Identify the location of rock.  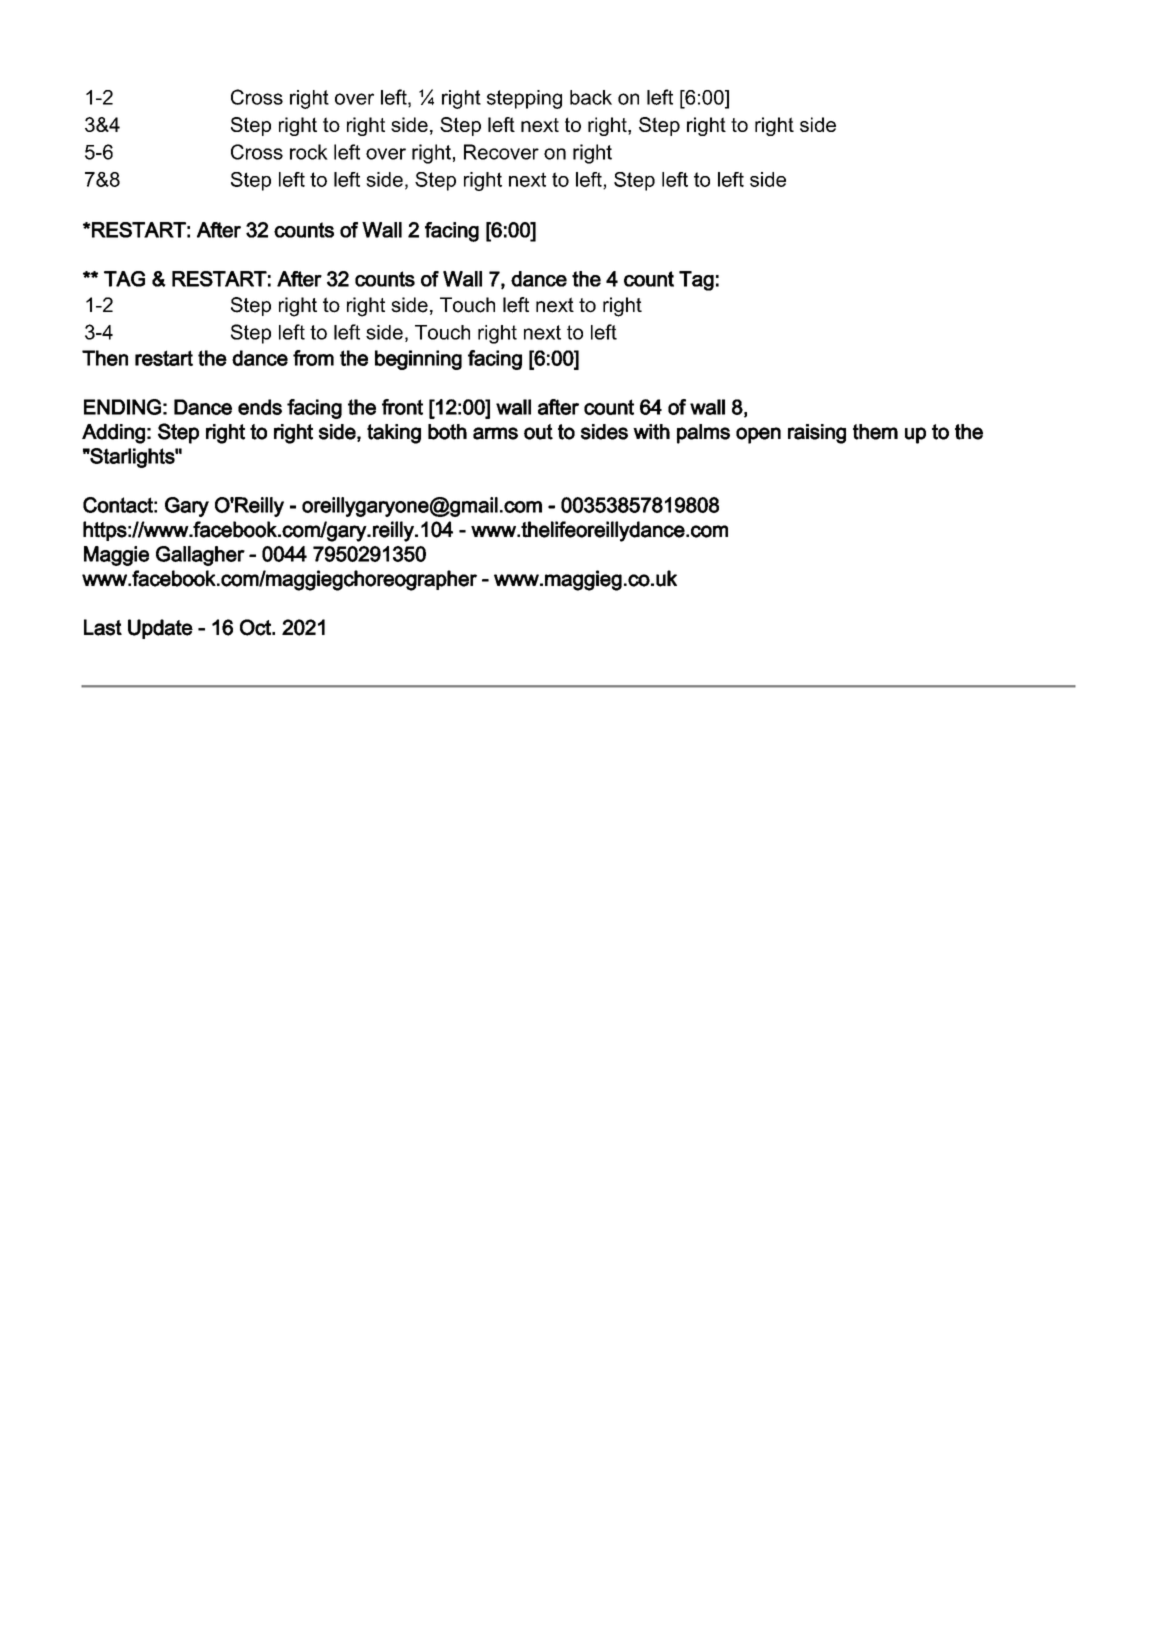
(309, 152).
